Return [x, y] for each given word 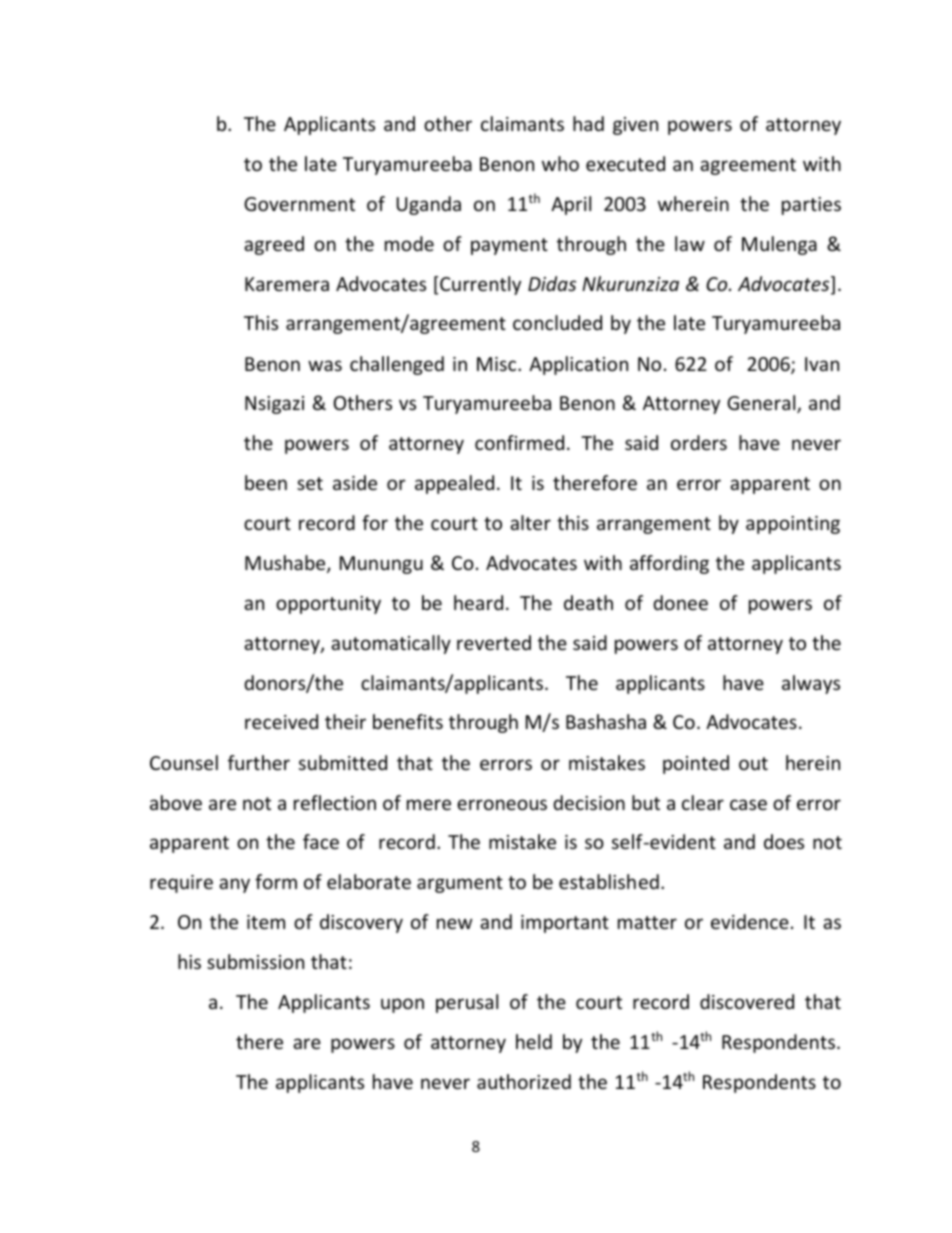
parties [811, 206]
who [560, 163]
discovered [747, 1001]
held [534, 1041]
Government [299, 204]
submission [255, 961]
